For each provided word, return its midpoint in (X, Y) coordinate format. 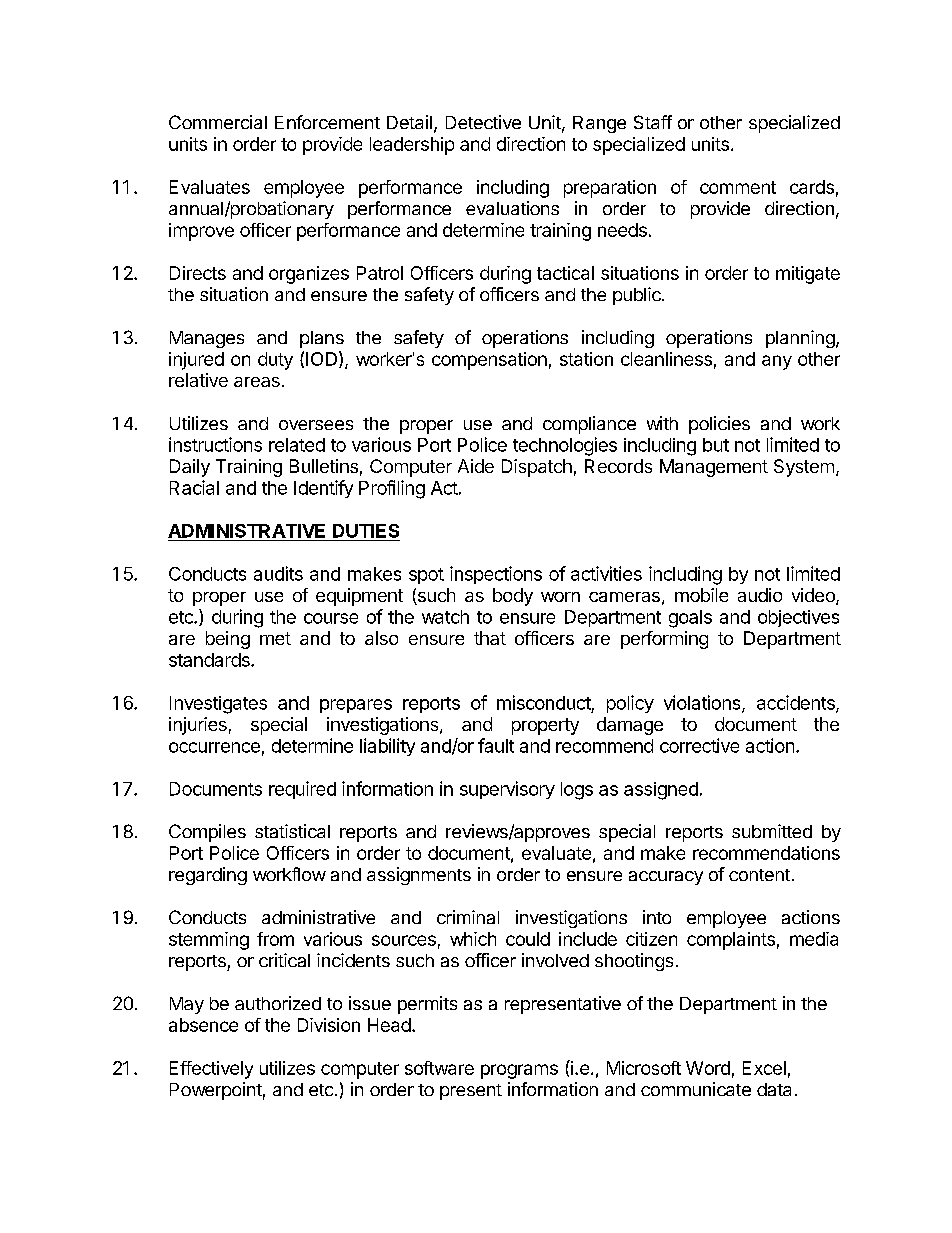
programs (519, 1071)
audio (760, 595)
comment (738, 187)
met (275, 638)
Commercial (218, 122)
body (513, 597)
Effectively (211, 1070)
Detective (483, 122)
